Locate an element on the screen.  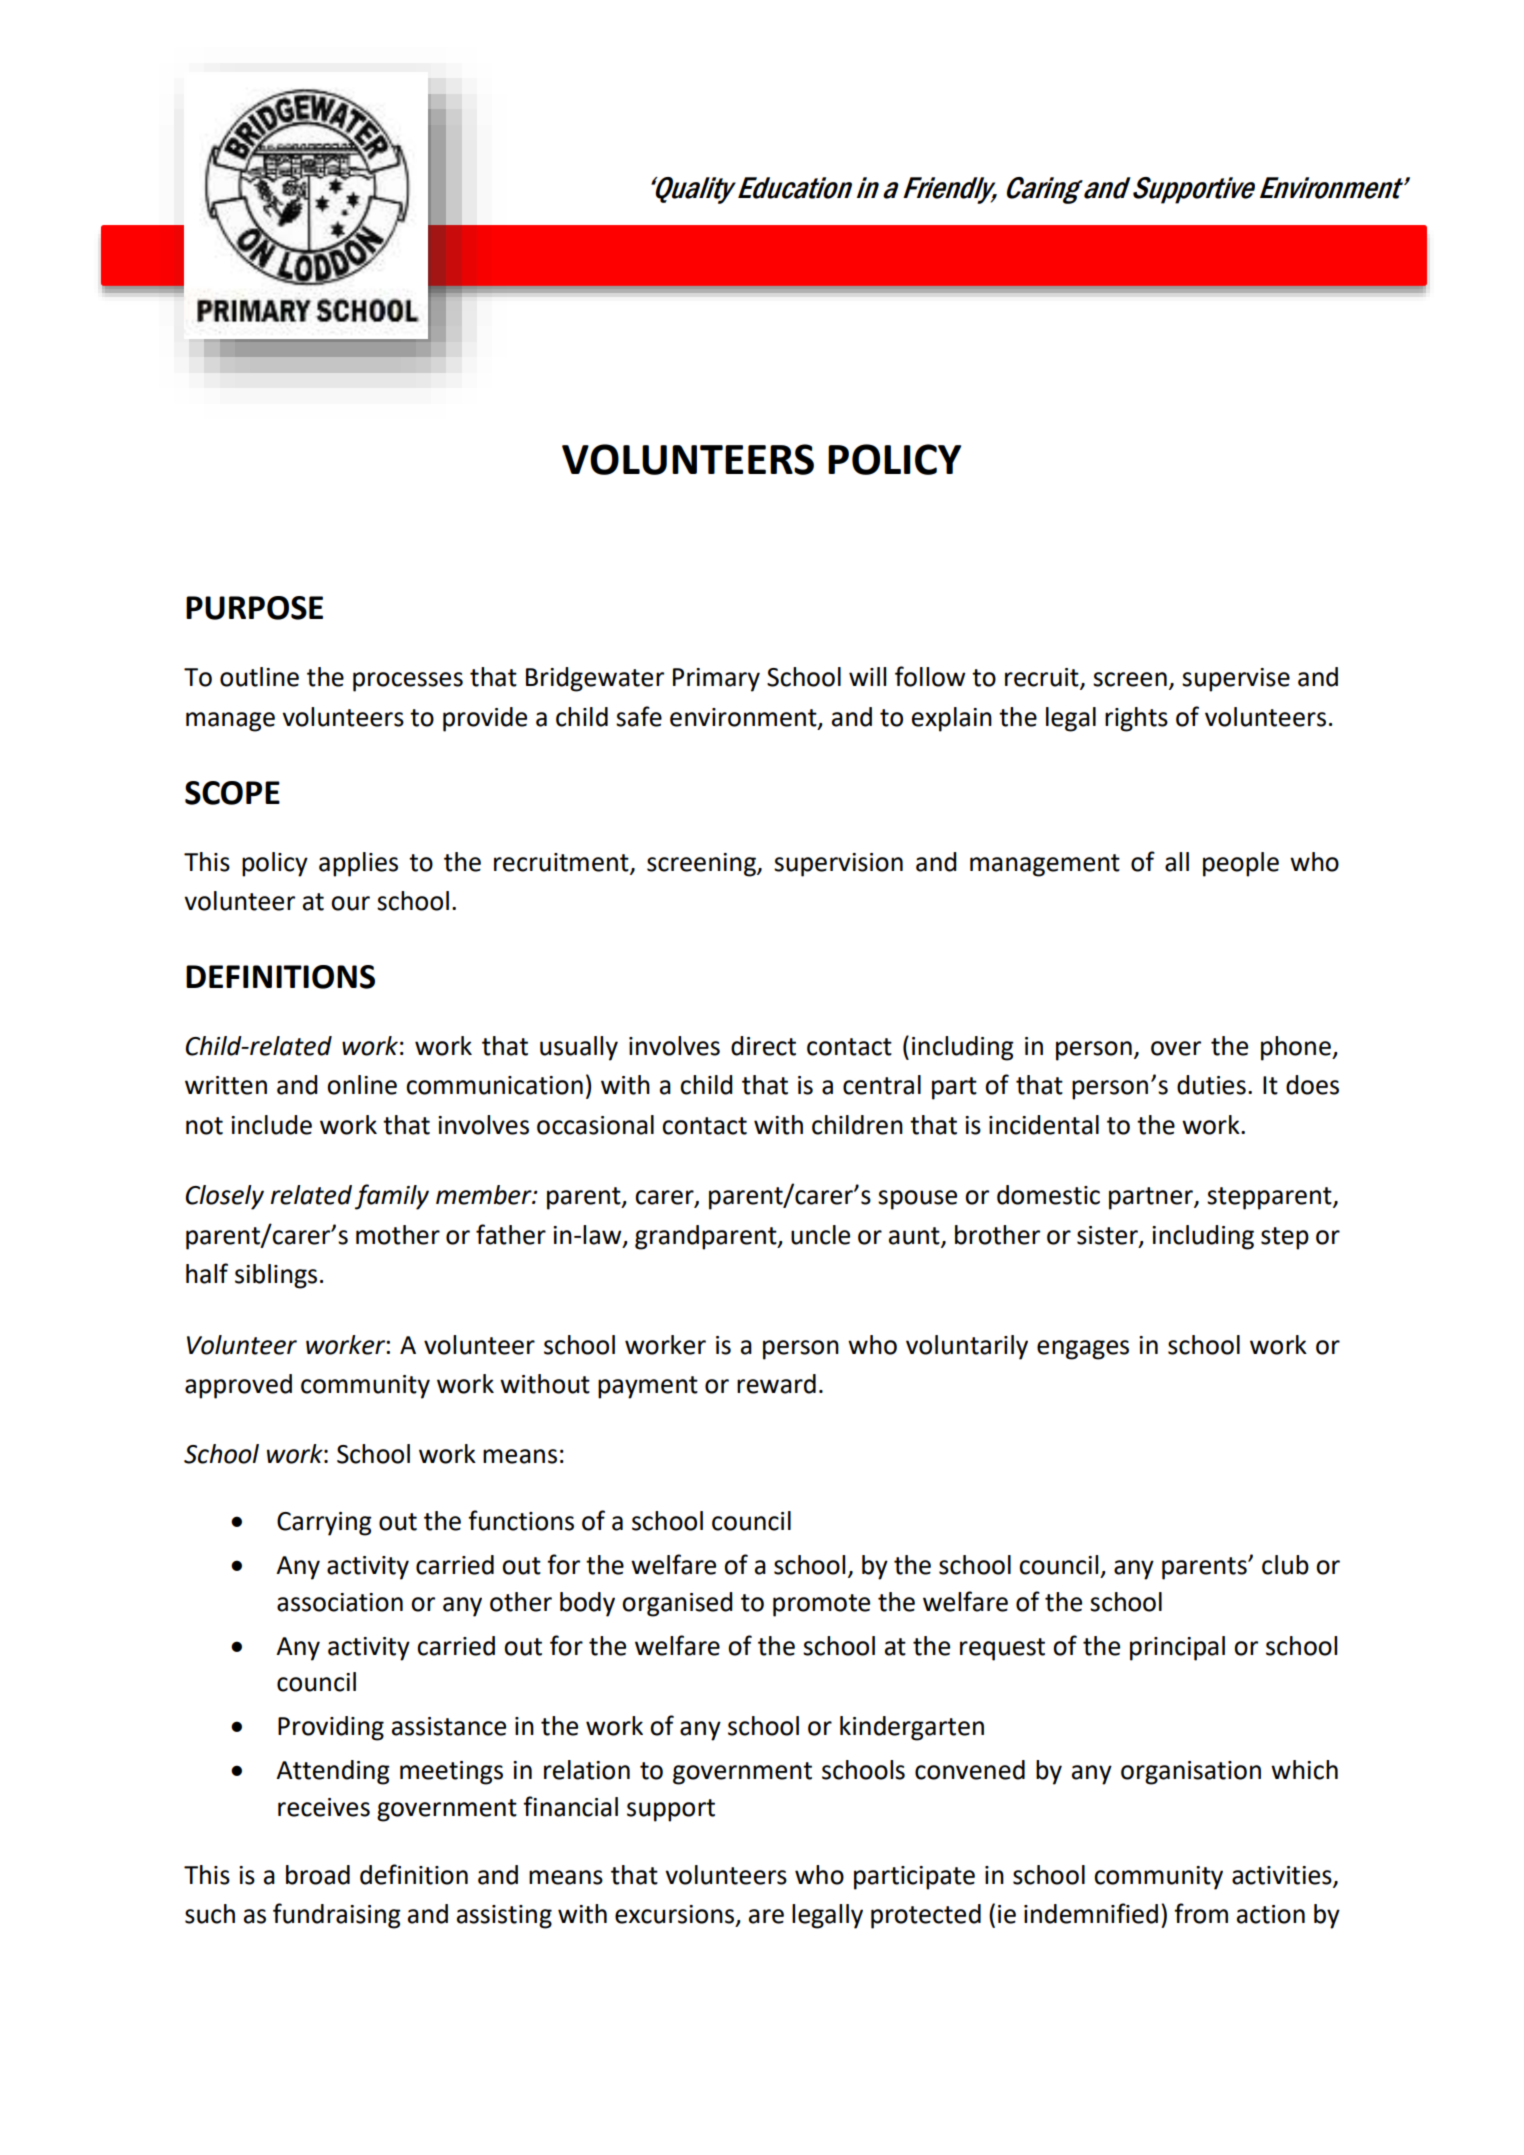
supervise is located at coordinates (1236, 680).
